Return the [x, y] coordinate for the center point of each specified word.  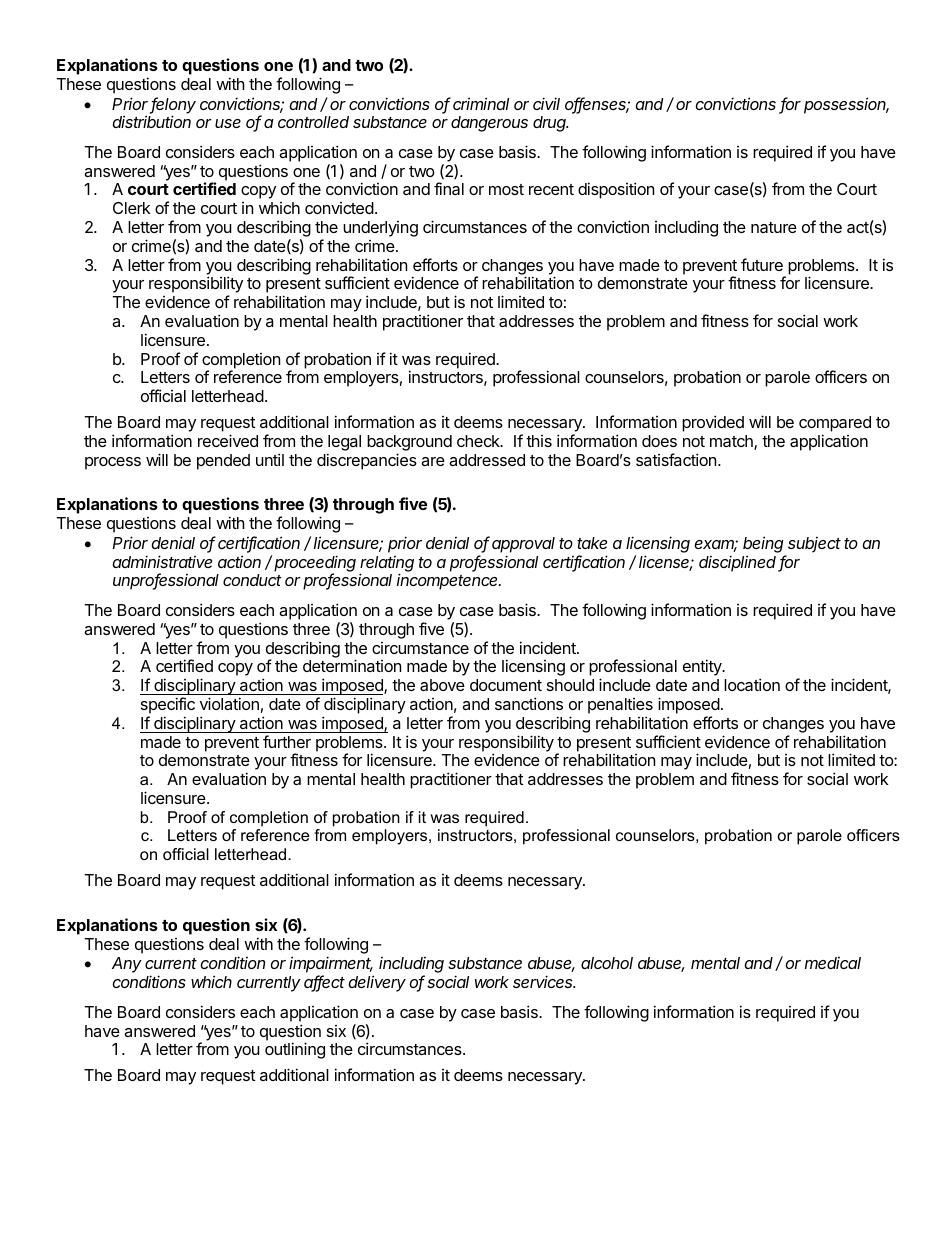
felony [173, 106]
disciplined [739, 563]
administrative [162, 561]
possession [846, 105]
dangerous [489, 124]
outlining [295, 1050]
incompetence [449, 581]
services [544, 981]
